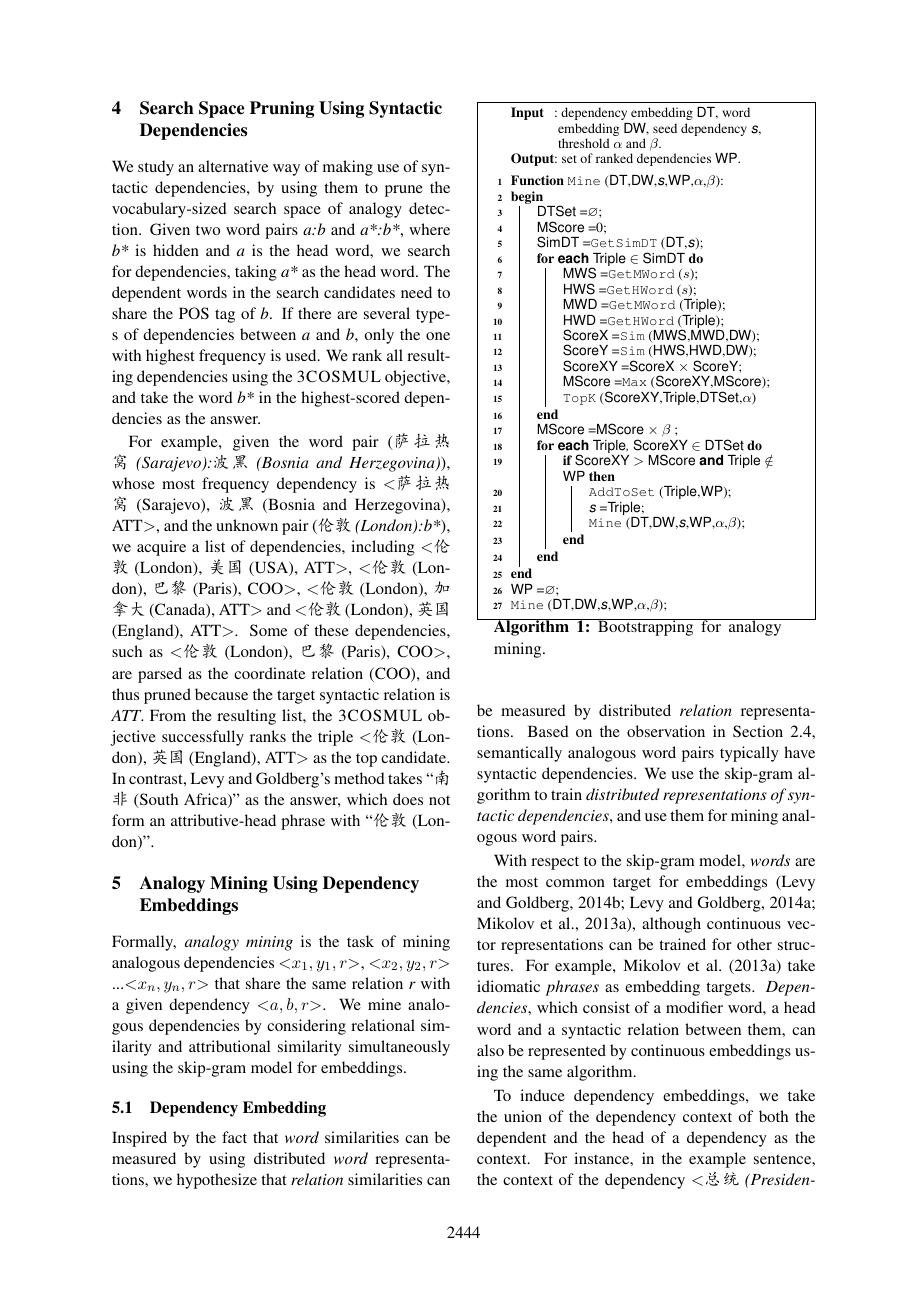 The height and width of the screenshot is (1308, 924). I want to click on Input, so click(527, 113).
